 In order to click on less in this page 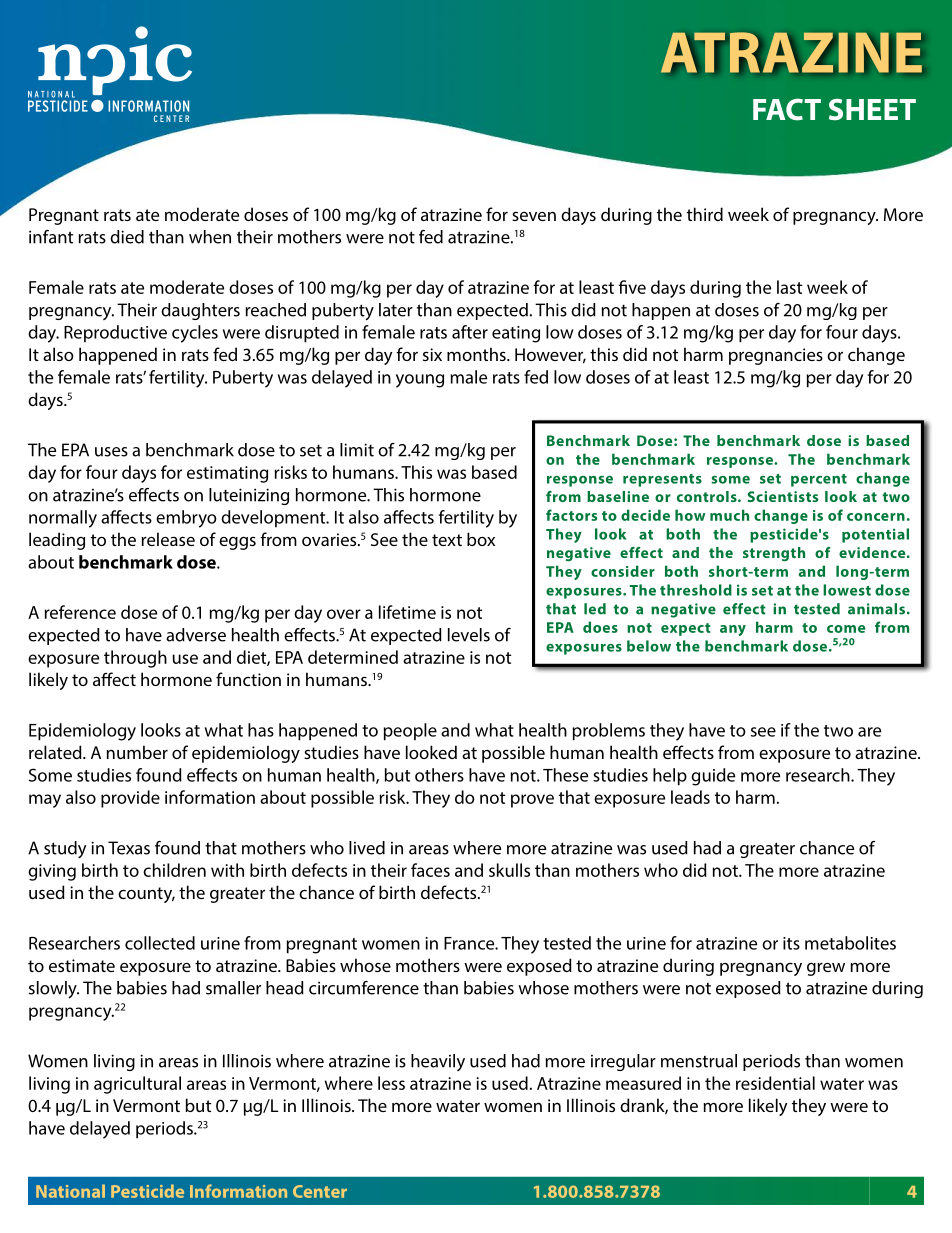, I will do `click(391, 1083)`.
